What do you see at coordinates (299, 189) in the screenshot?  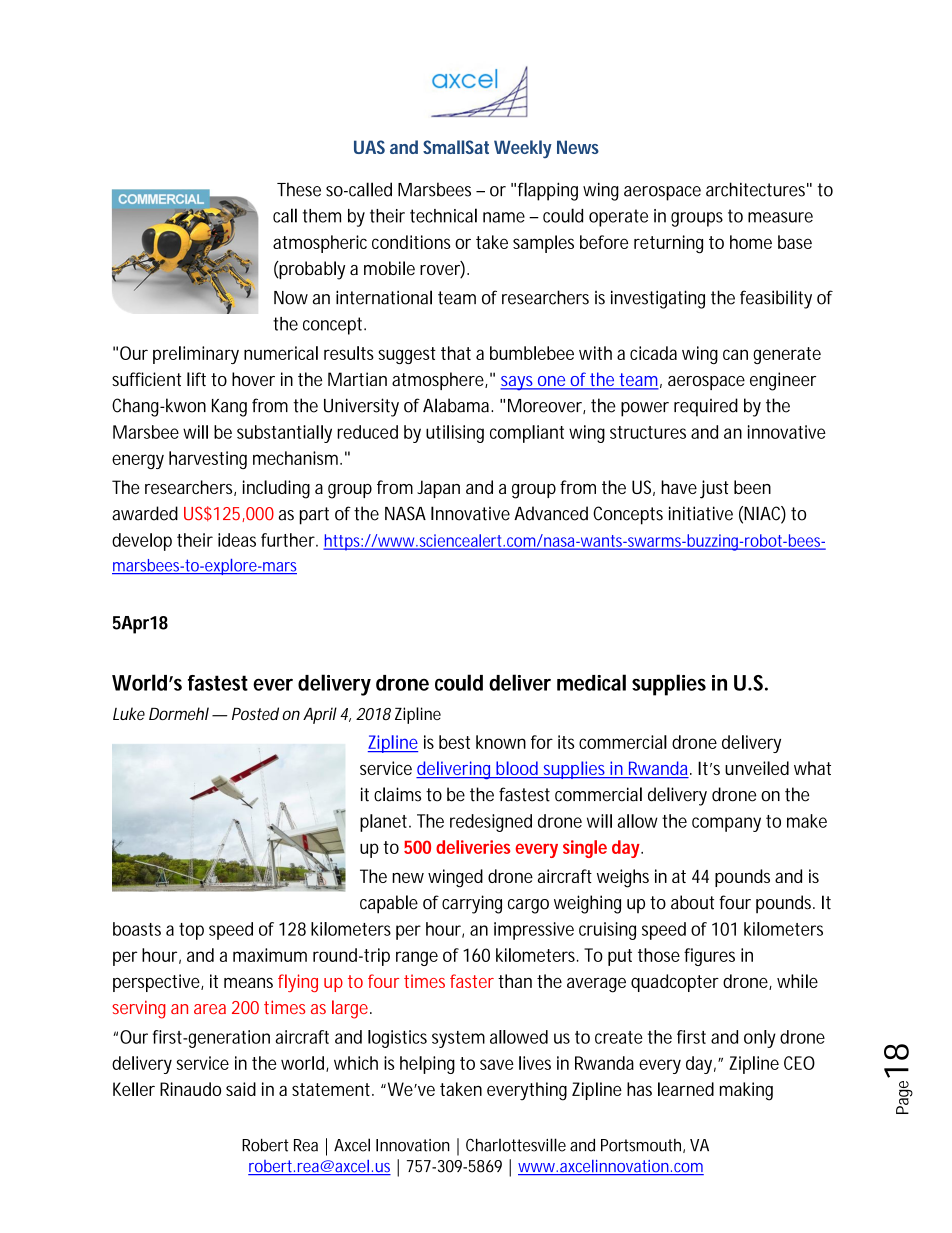 I see `These` at bounding box center [299, 189].
